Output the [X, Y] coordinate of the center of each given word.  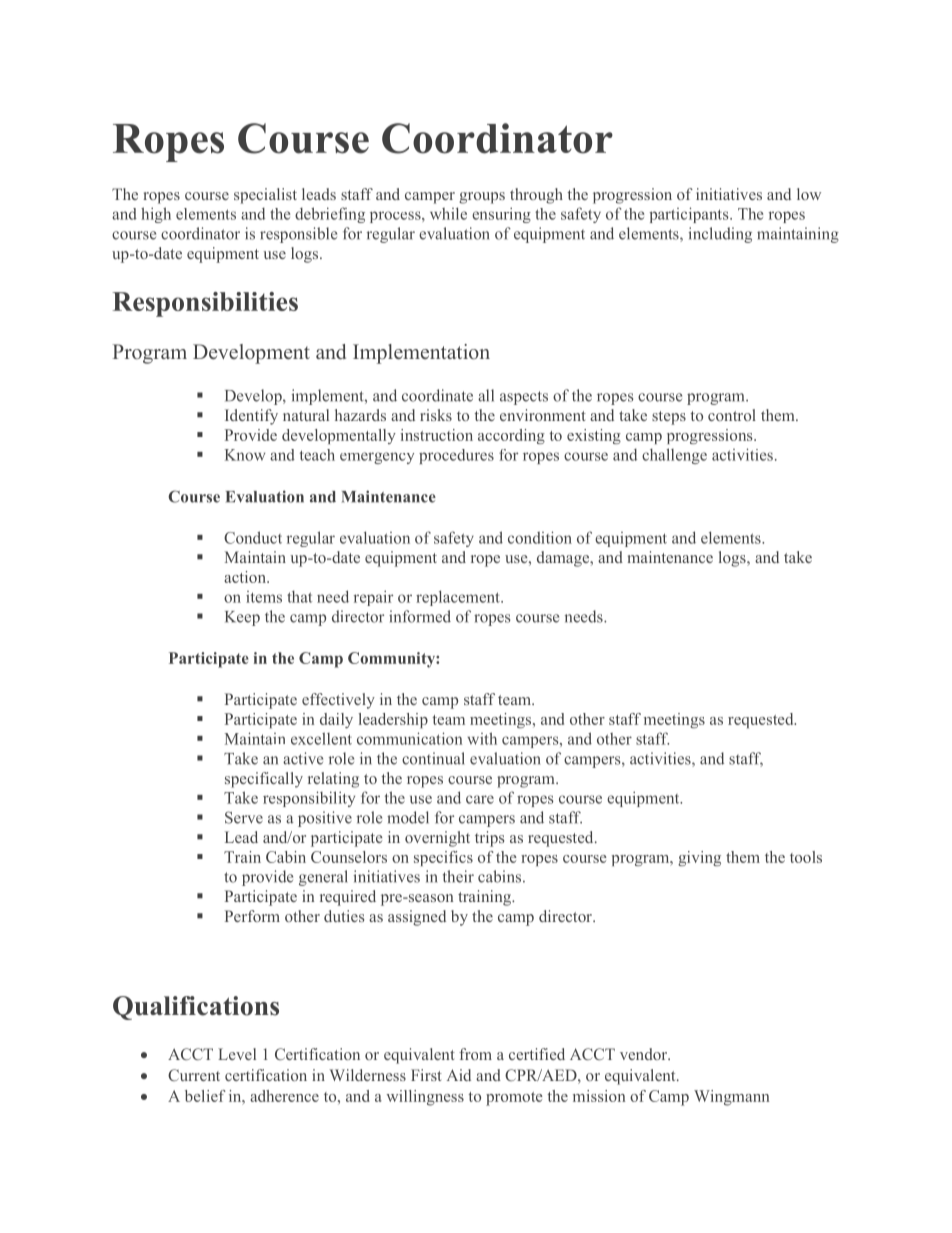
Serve [244, 817]
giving [699, 858]
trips [489, 839]
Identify [251, 417]
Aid [459, 1075]
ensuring [501, 215]
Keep [242, 618]
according [511, 436]
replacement [459, 598]
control [732, 415]
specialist [265, 196]
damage [564, 559]
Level [237, 1054]
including [720, 235]
